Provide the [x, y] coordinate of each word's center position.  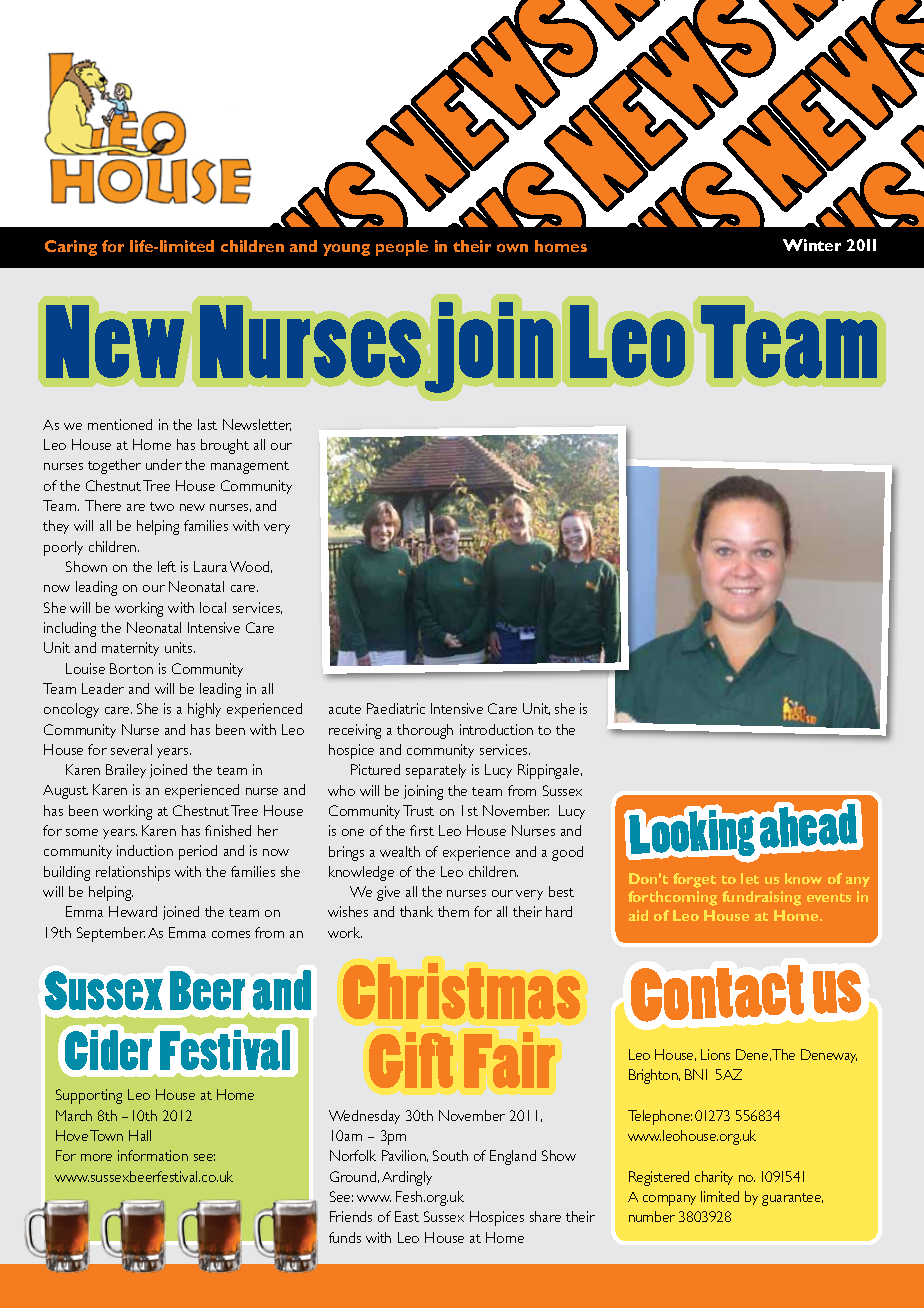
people [402, 248]
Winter [812, 245]
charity [714, 1178]
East [407, 1216]
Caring [71, 248]
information [153, 1155]
